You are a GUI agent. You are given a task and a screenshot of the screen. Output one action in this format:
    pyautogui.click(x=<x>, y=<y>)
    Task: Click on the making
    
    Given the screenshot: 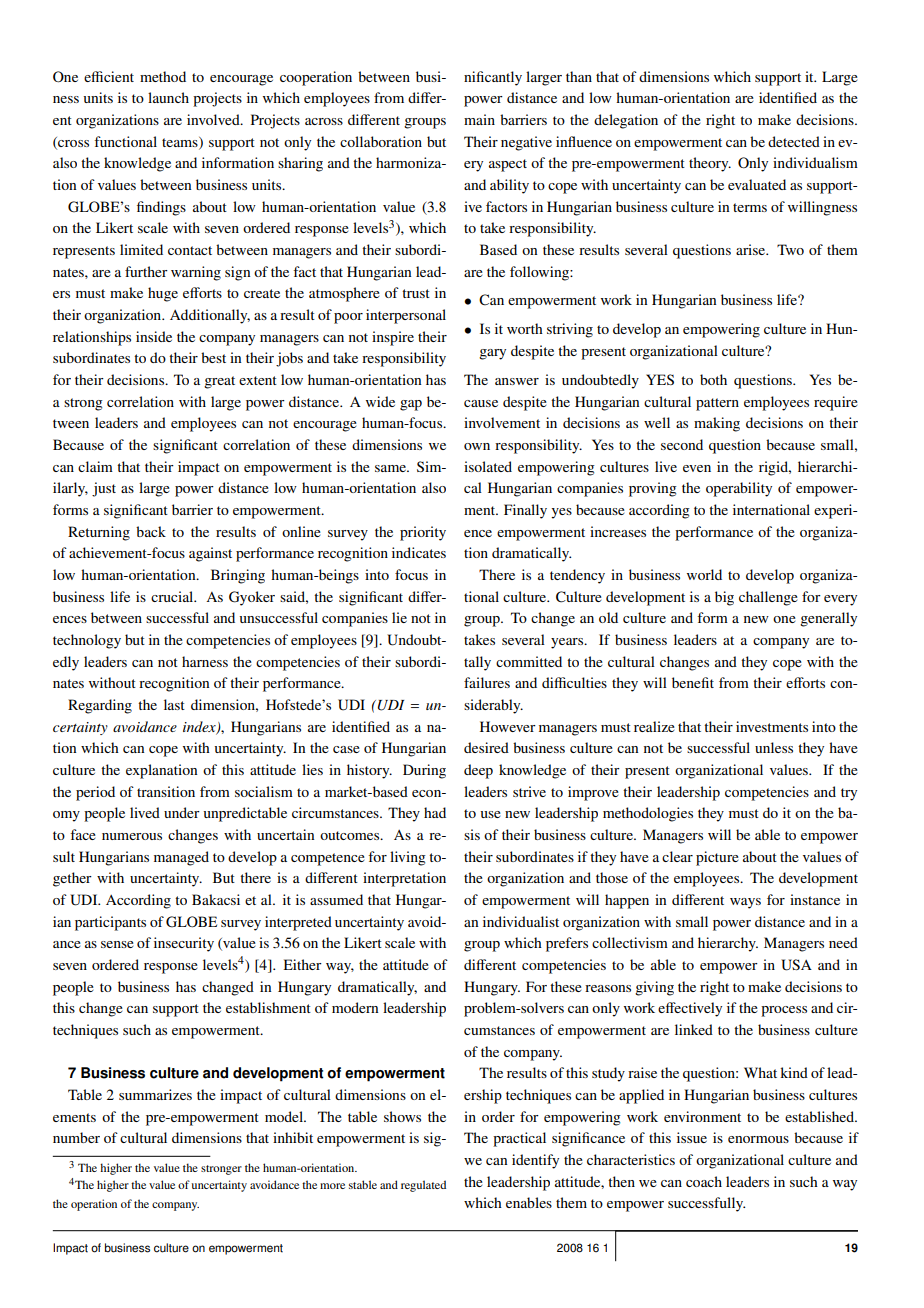 What is the action you would take?
    pyautogui.click(x=717, y=424)
